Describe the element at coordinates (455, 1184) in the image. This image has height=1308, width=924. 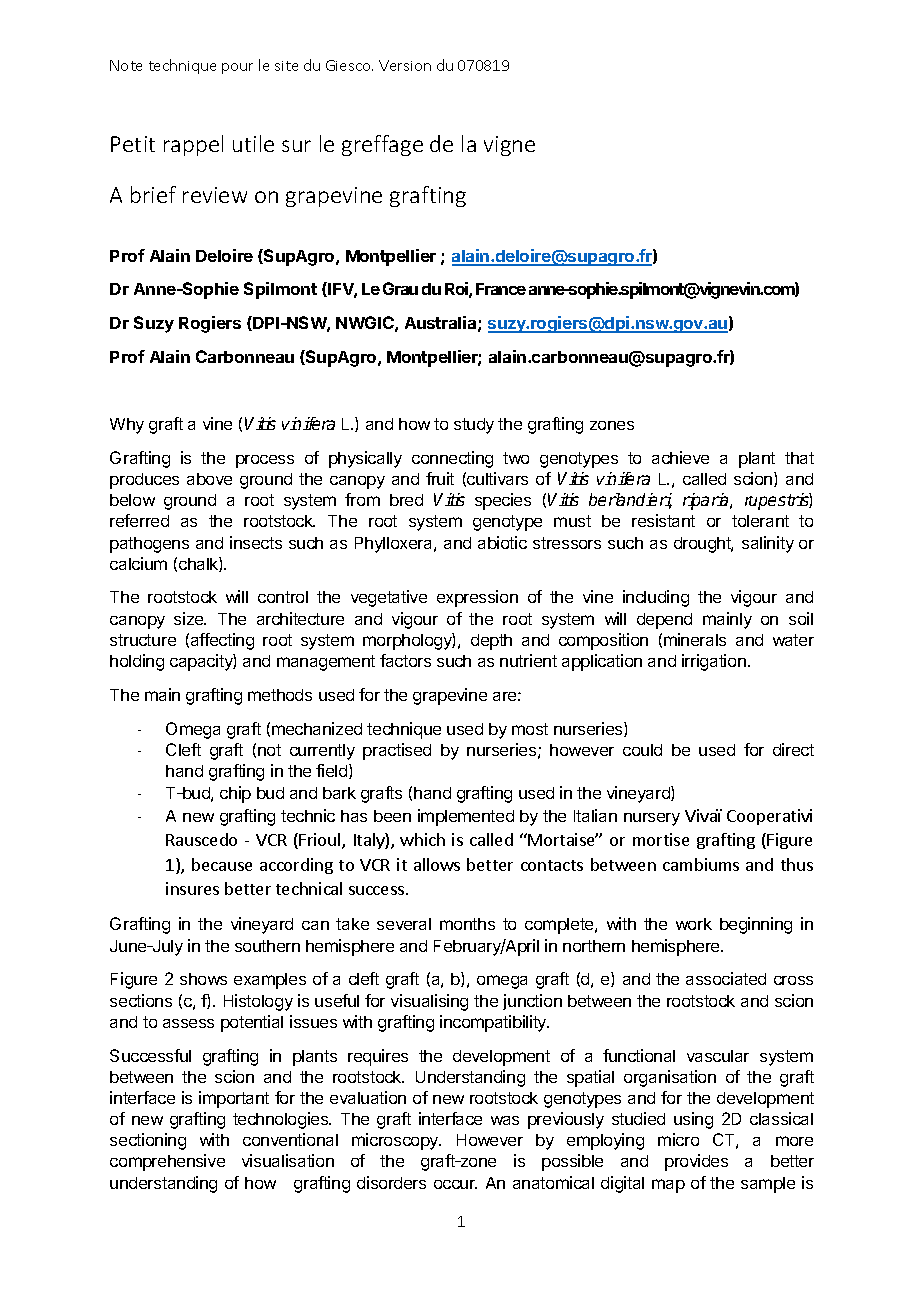
I see `occur` at that location.
